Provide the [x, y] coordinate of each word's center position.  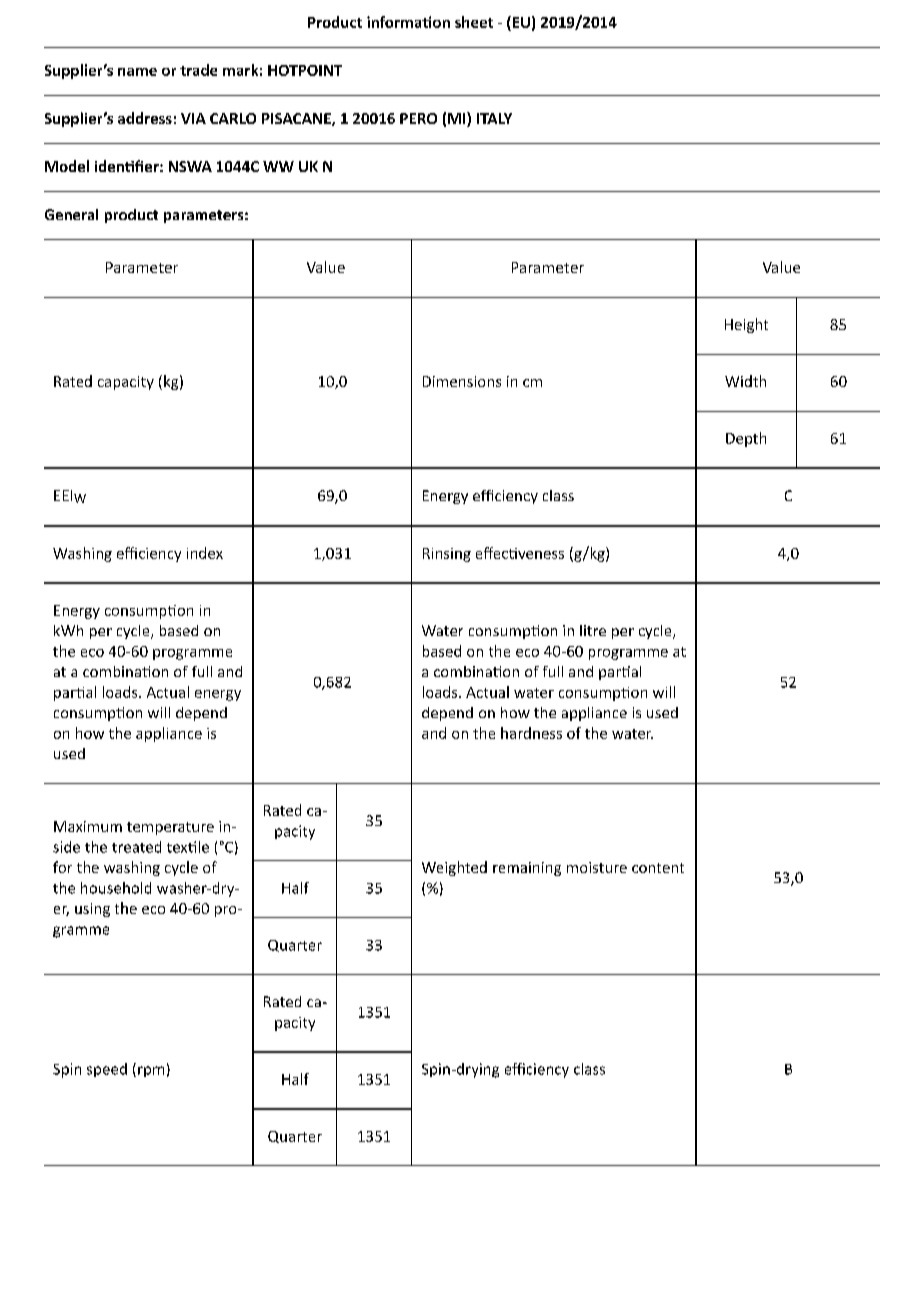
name [137, 72]
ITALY [494, 118]
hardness [531, 733]
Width [745, 381]
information [408, 22]
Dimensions [462, 381]
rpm [151, 1071]
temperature [170, 828]
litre [593, 630]
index [205, 553]
